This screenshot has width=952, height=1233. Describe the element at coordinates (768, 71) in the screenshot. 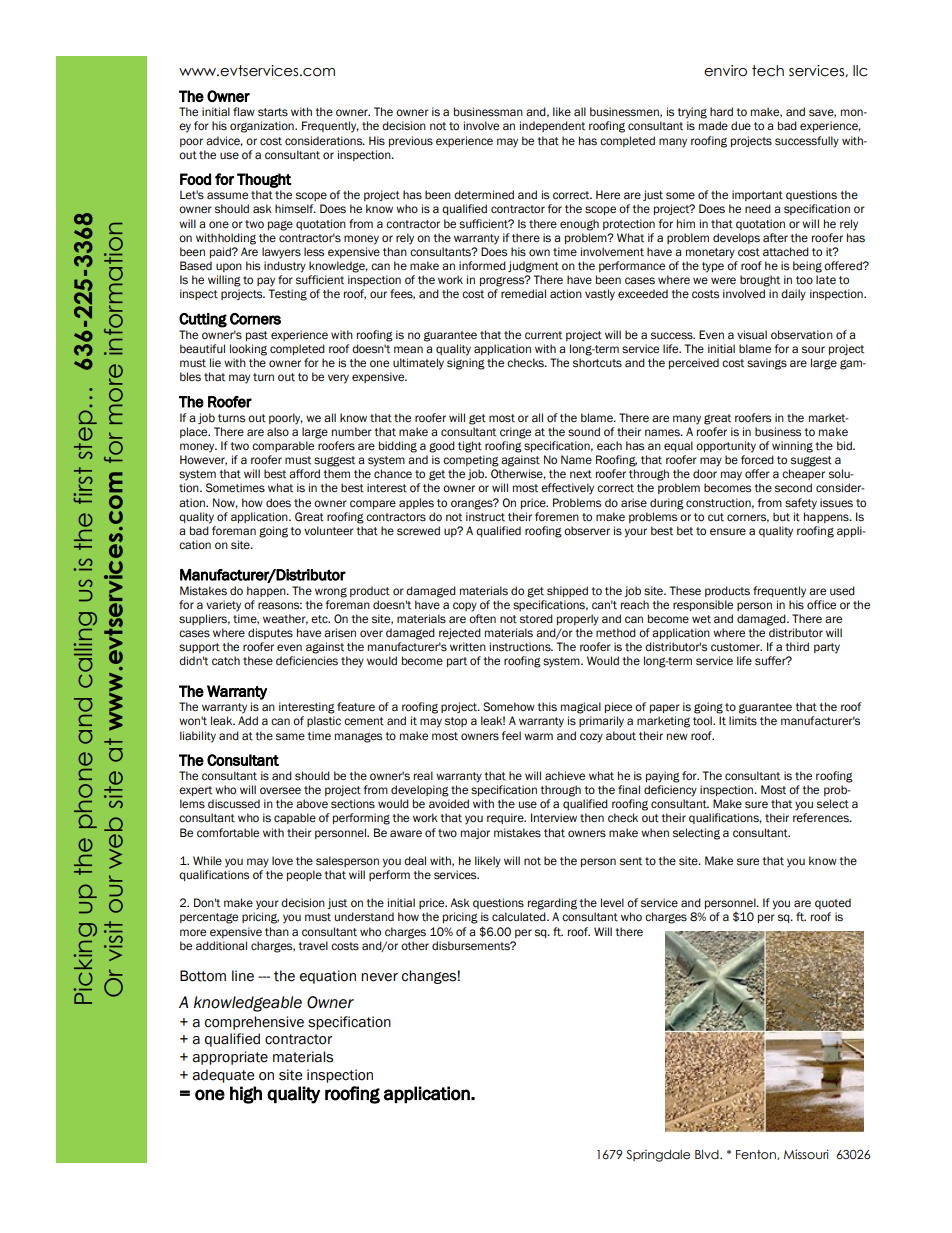

I see `tech` at that location.
